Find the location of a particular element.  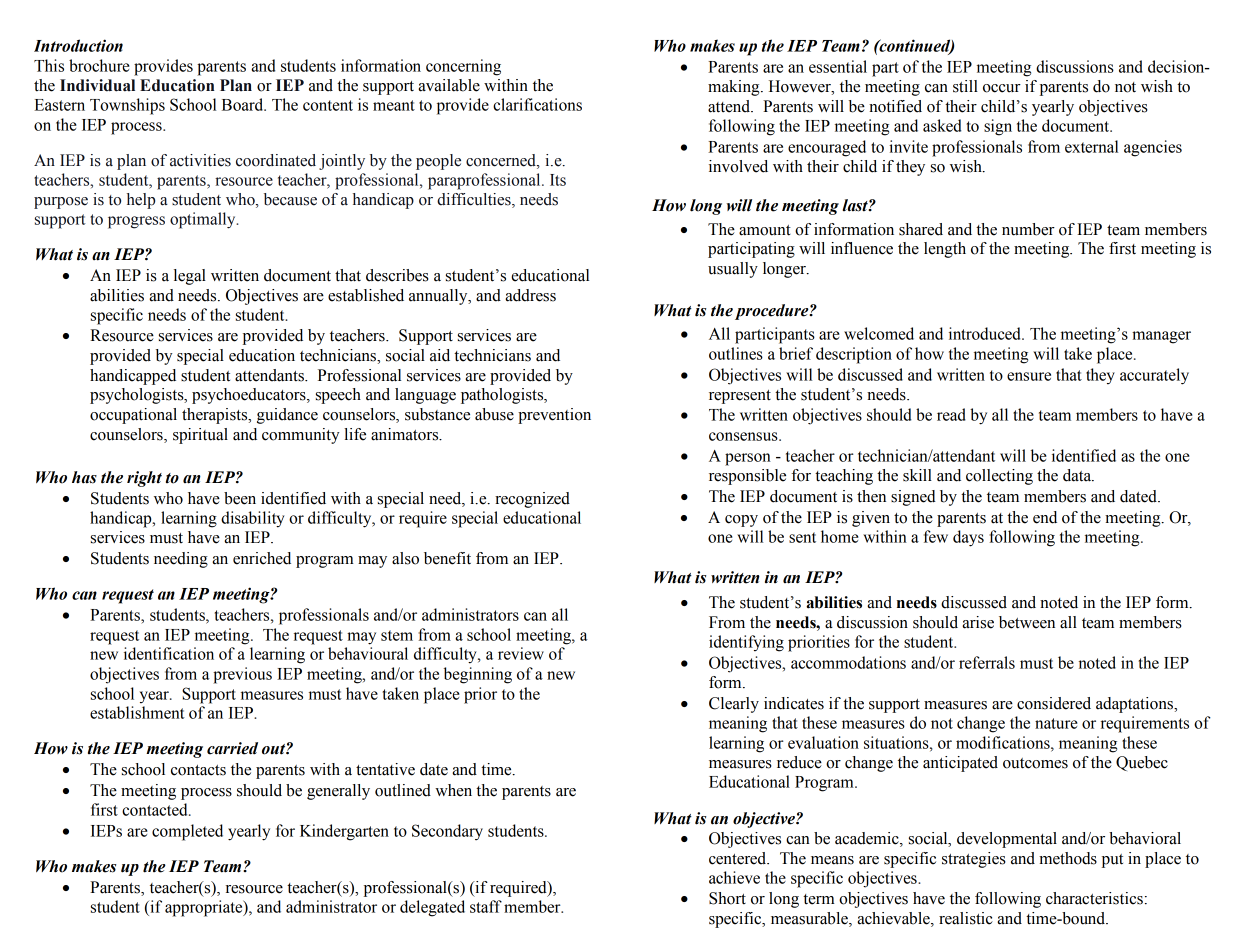

occur is located at coordinates (1002, 88).
